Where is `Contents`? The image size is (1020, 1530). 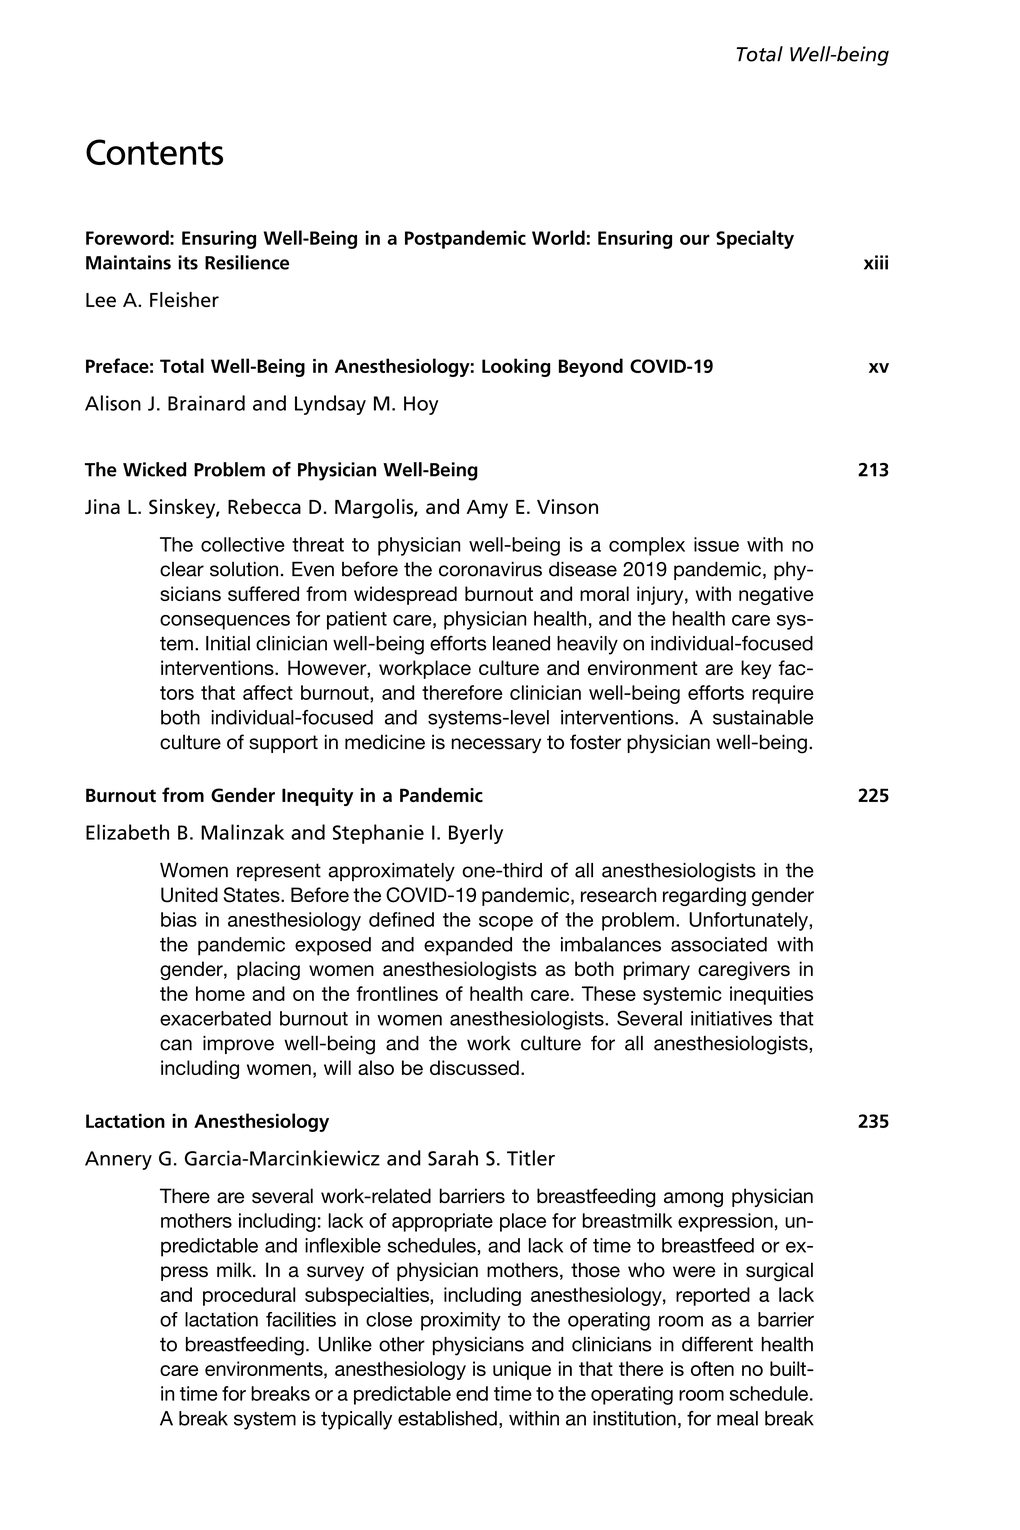 Contents is located at coordinates (154, 152).
